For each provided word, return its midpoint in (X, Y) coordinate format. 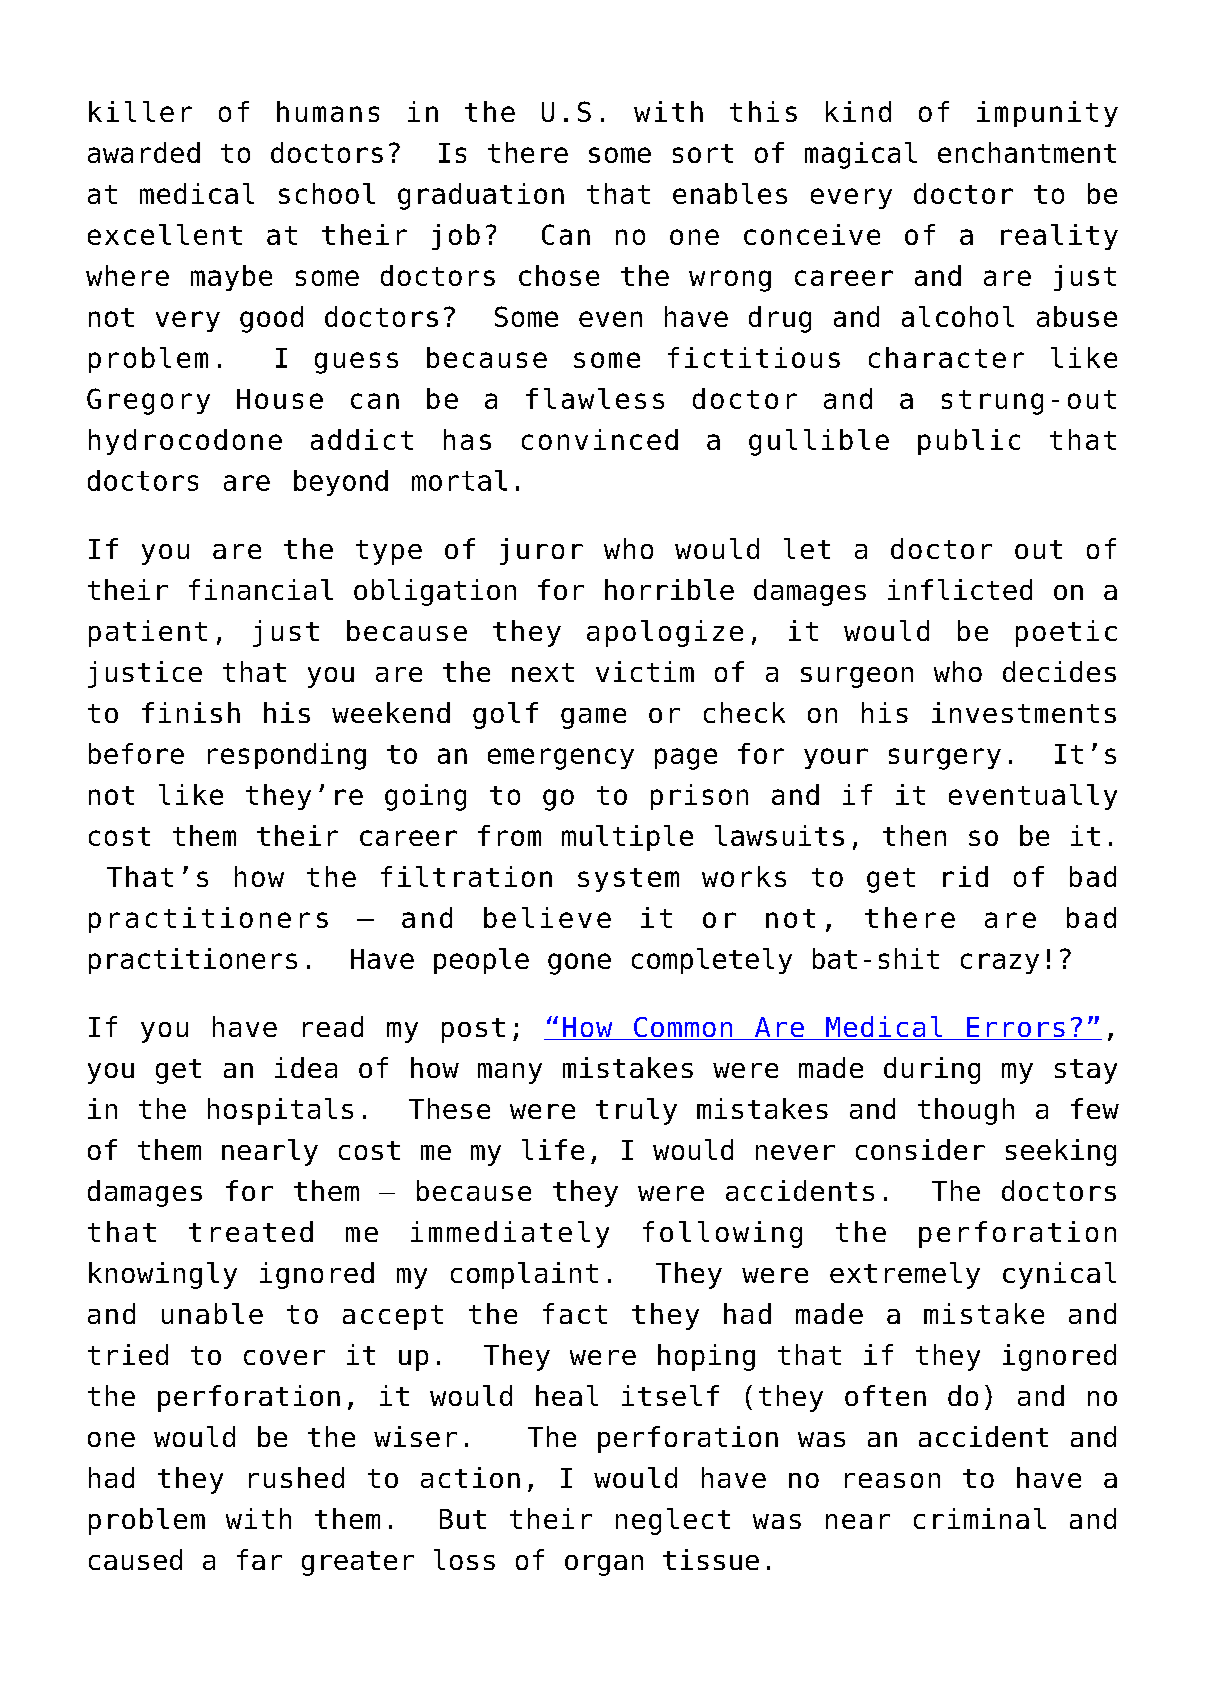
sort (703, 153)
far (259, 1559)
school (327, 193)
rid (965, 876)
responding (287, 756)
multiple (627, 838)
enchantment (1027, 152)
